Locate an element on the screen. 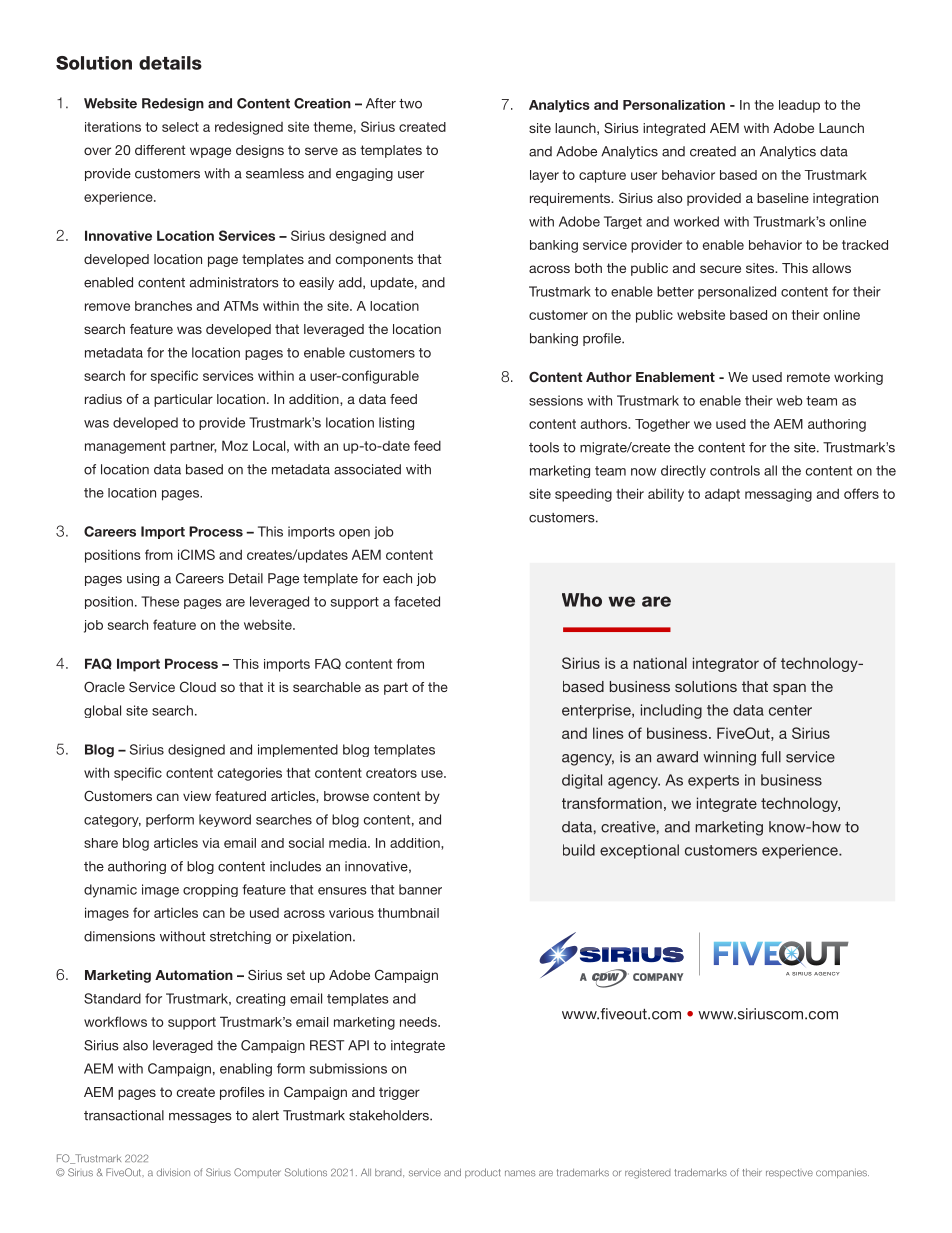  messaging is located at coordinates (778, 495).
